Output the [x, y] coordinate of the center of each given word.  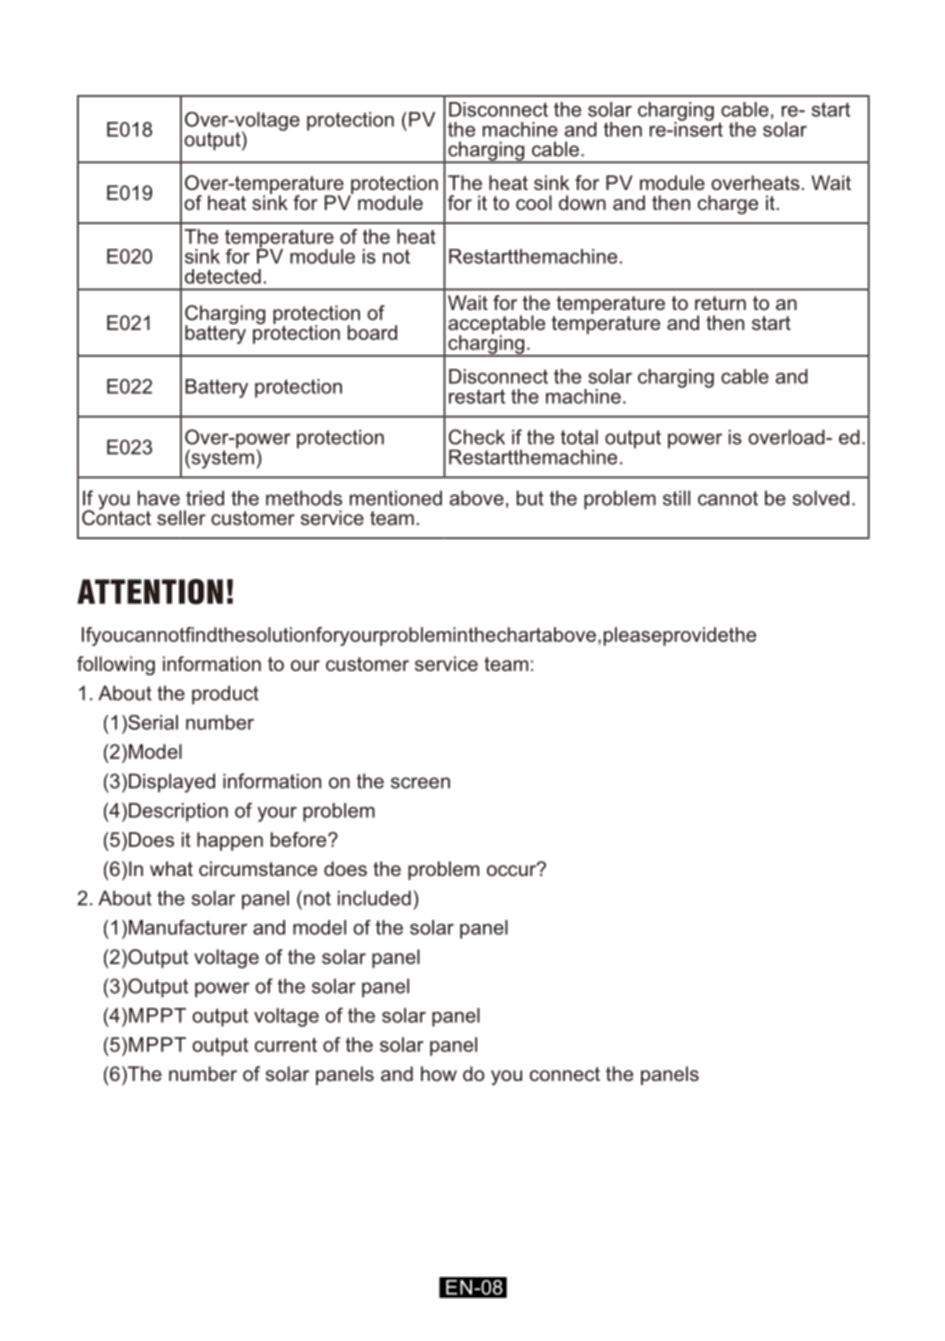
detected [223, 276]
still [676, 498]
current [286, 1045]
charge [728, 205]
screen [420, 783]
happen [230, 841]
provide [695, 636]
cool [534, 202]
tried [205, 498]
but [530, 498]
